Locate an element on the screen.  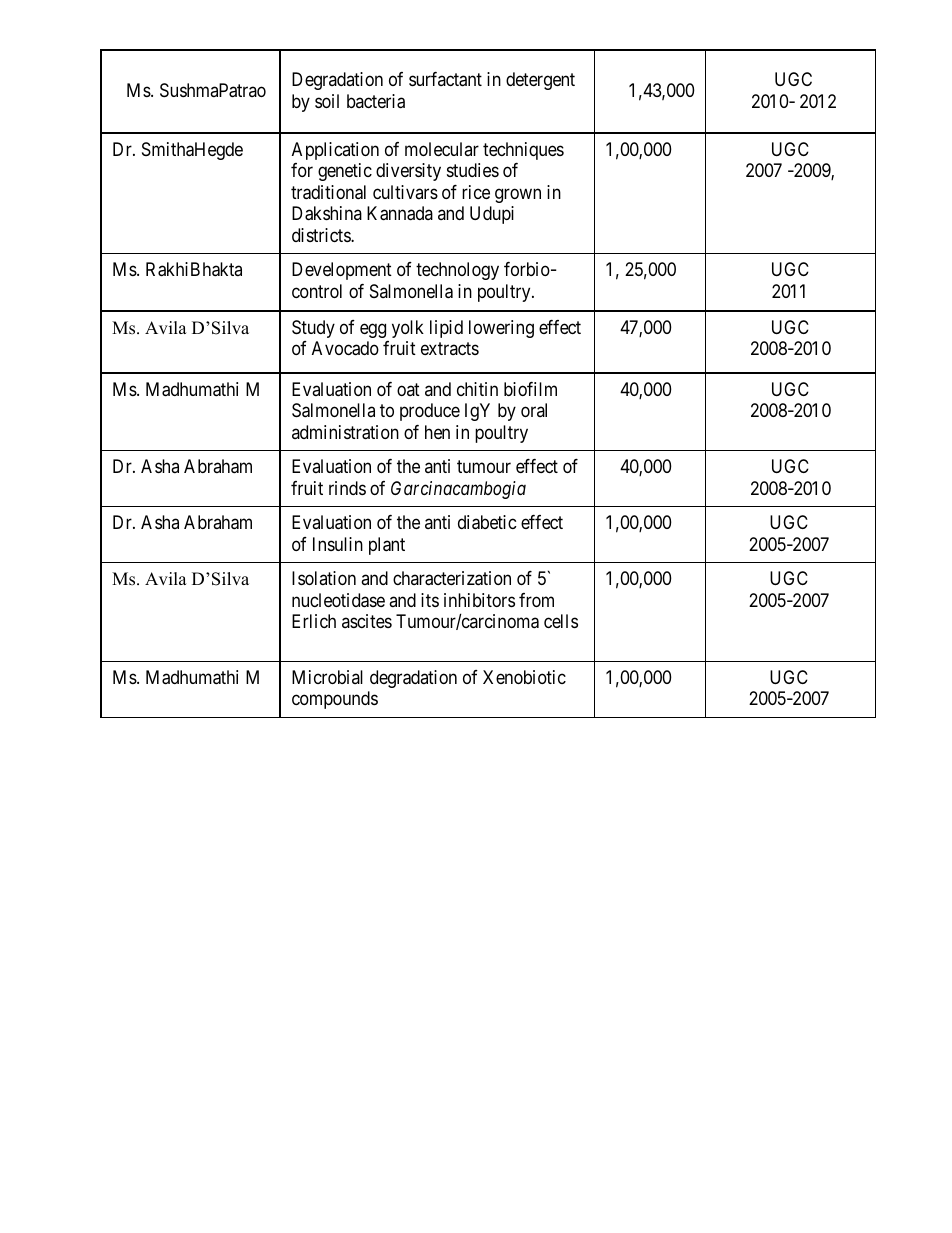
surfactant is located at coordinates (445, 79).
